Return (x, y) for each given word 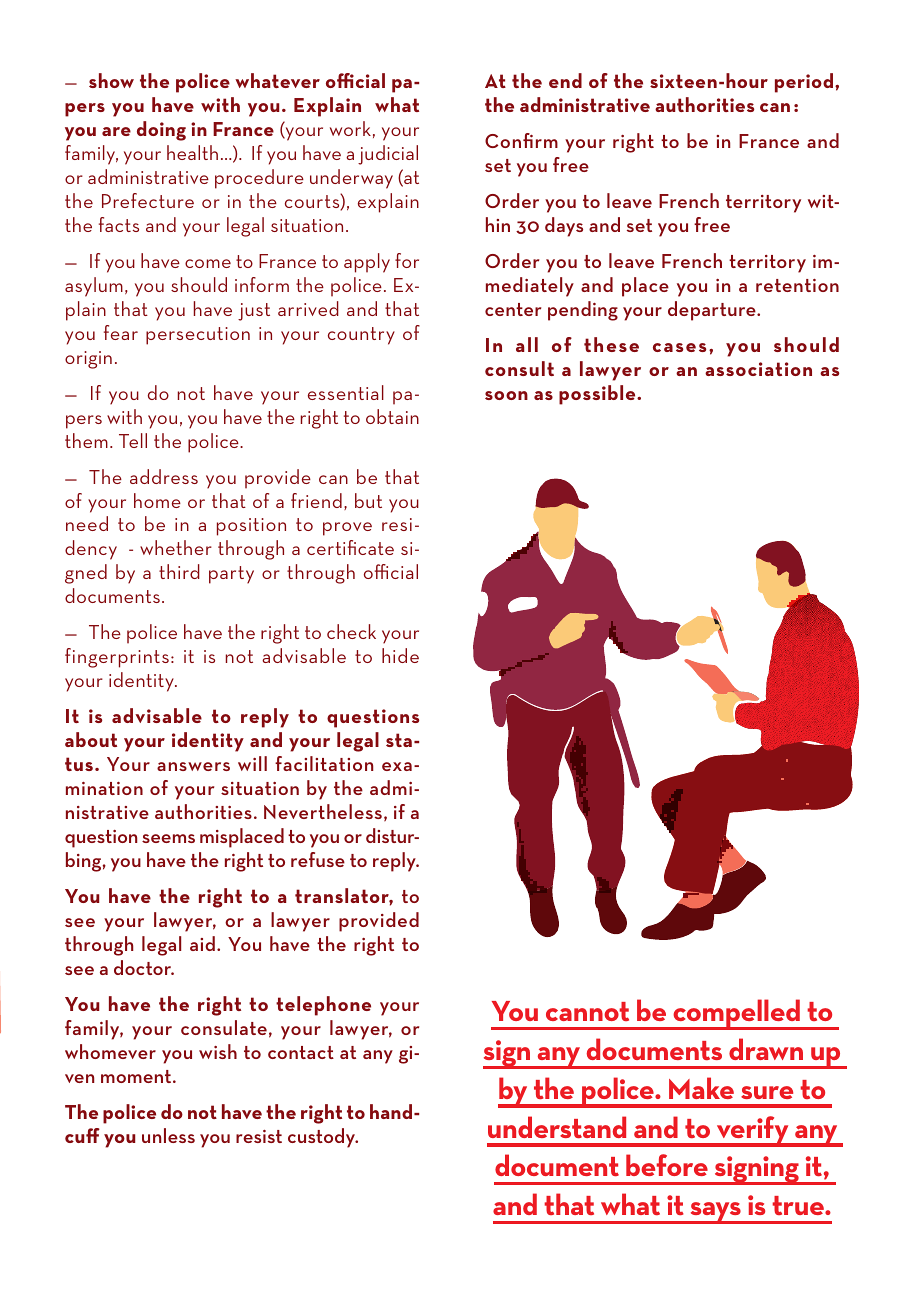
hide (400, 655)
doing (161, 131)
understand (557, 1127)
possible (598, 395)
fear (121, 332)
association (758, 369)
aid (202, 943)
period (804, 83)
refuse (318, 859)
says (715, 1213)
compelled (736, 1014)
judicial (388, 155)
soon (506, 395)
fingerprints (117, 658)
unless (168, 1135)
